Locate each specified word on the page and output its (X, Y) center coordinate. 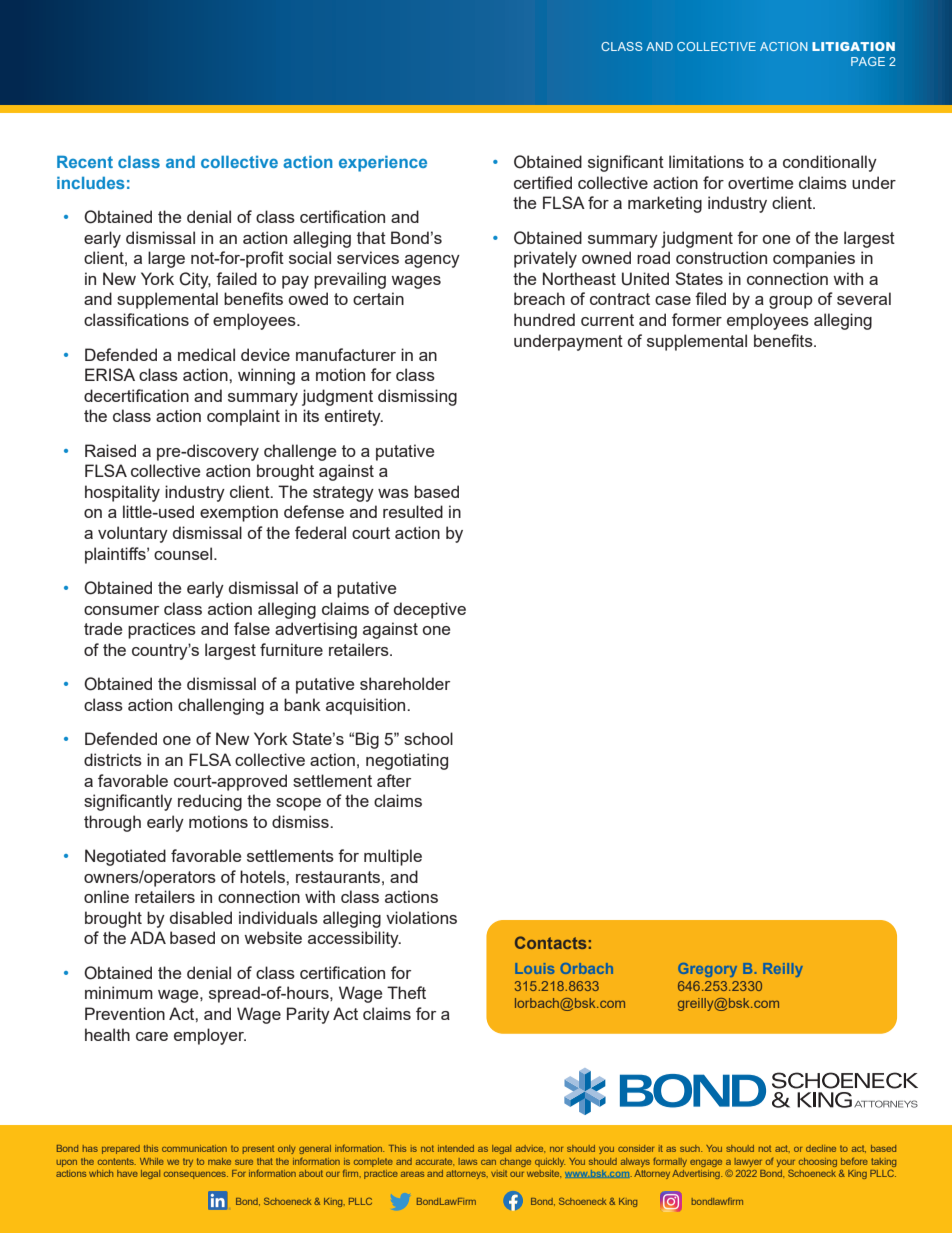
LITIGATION (853, 46)
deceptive (430, 610)
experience (383, 164)
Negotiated (125, 857)
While (152, 1161)
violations (421, 917)
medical (206, 354)
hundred (544, 319)
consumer (121, 610)
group (791, 302)
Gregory (707, 970)
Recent (85, 161)
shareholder (405, 683)
